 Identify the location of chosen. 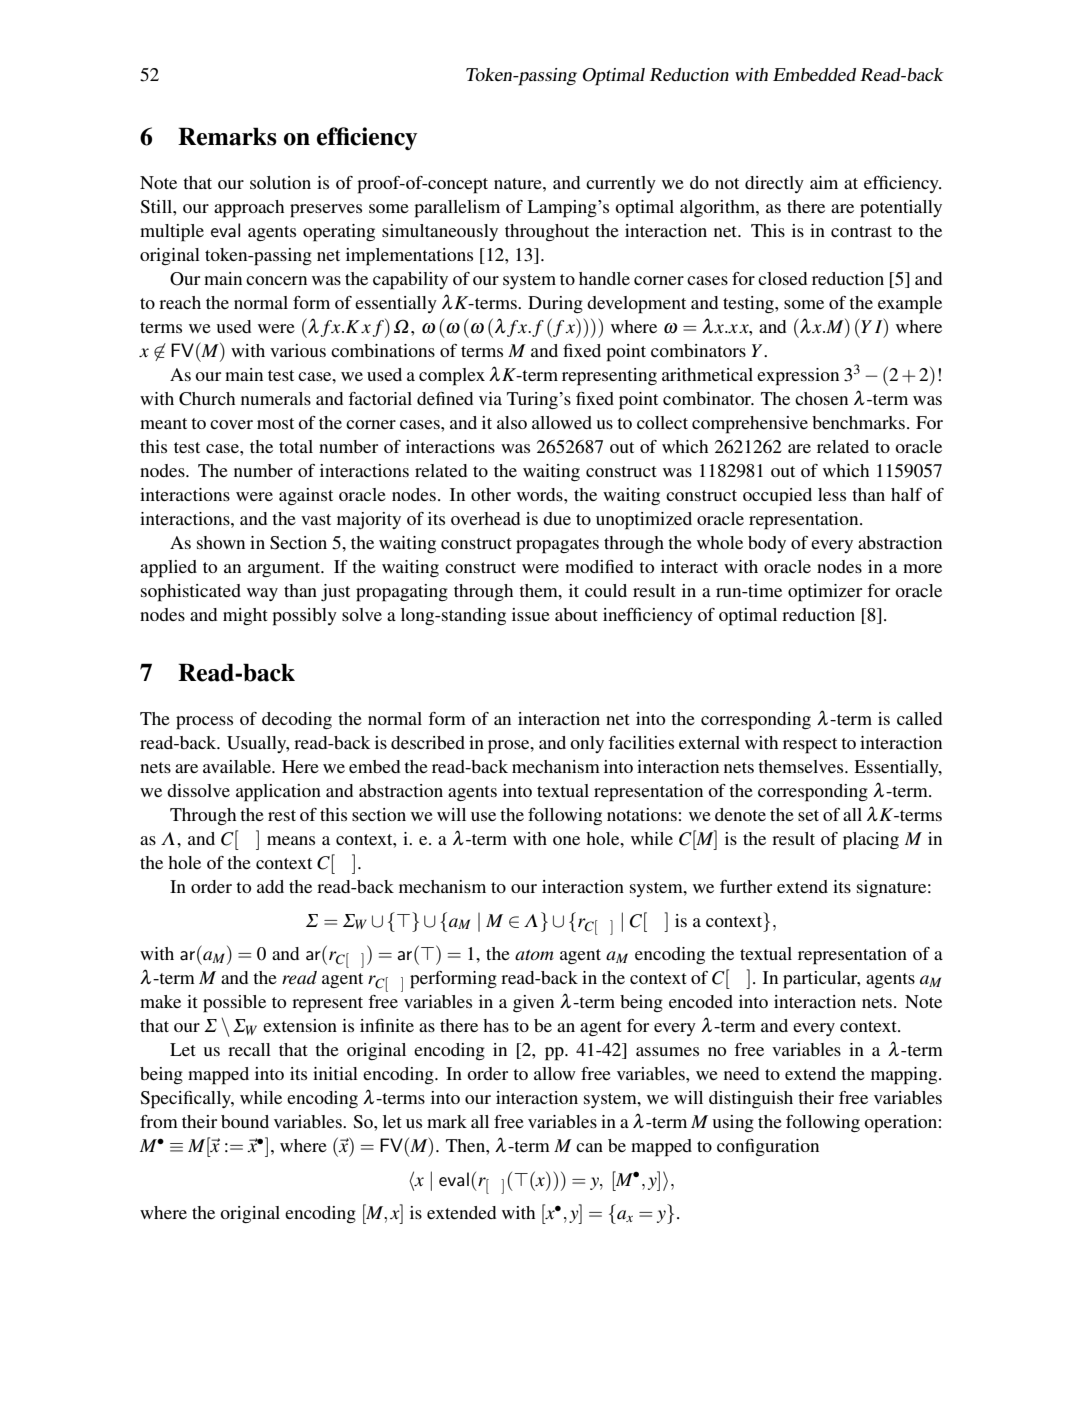
(821, 398).
